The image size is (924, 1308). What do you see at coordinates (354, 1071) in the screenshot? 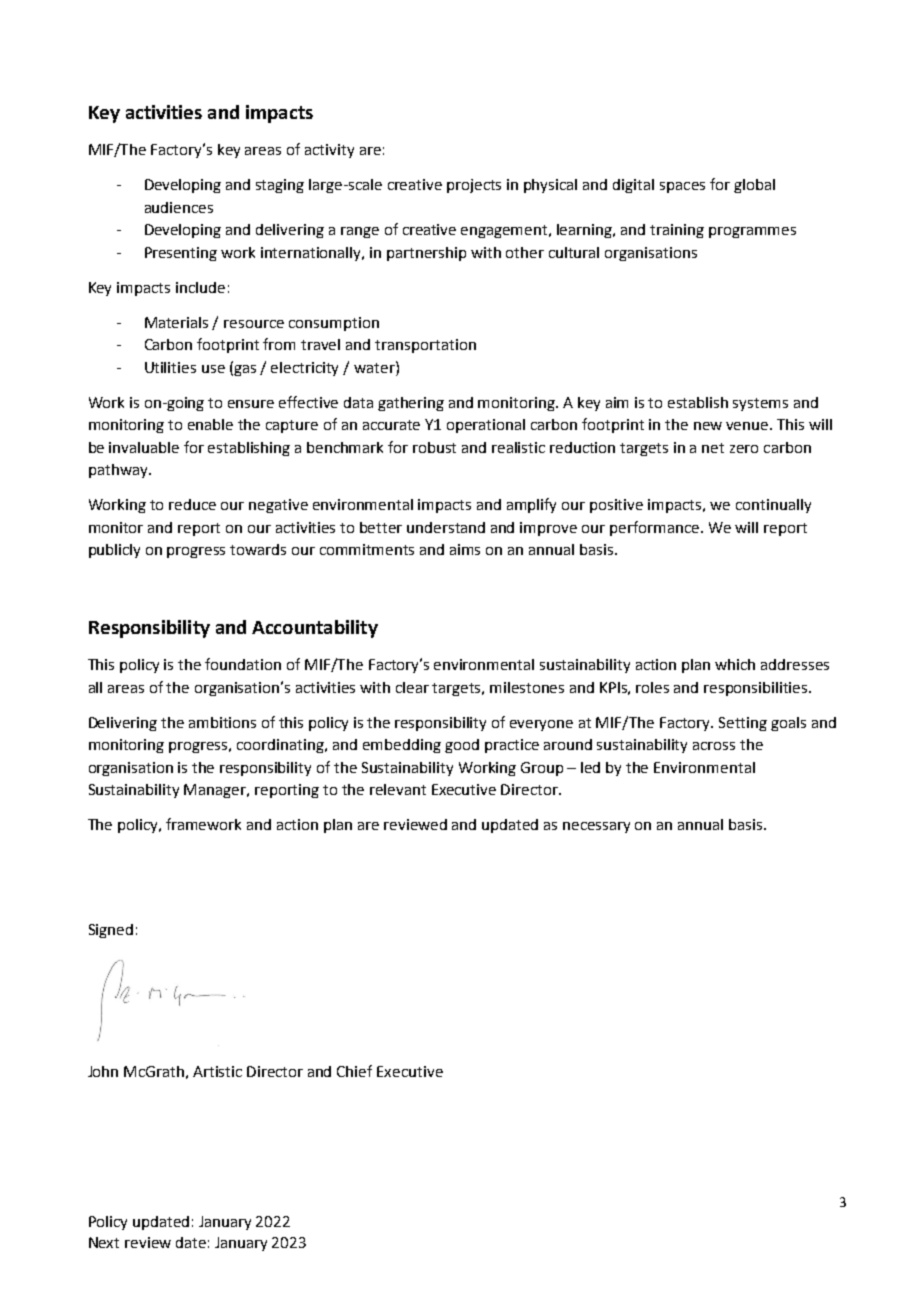
I see `Chief` at bounding box center [354, 1071].
